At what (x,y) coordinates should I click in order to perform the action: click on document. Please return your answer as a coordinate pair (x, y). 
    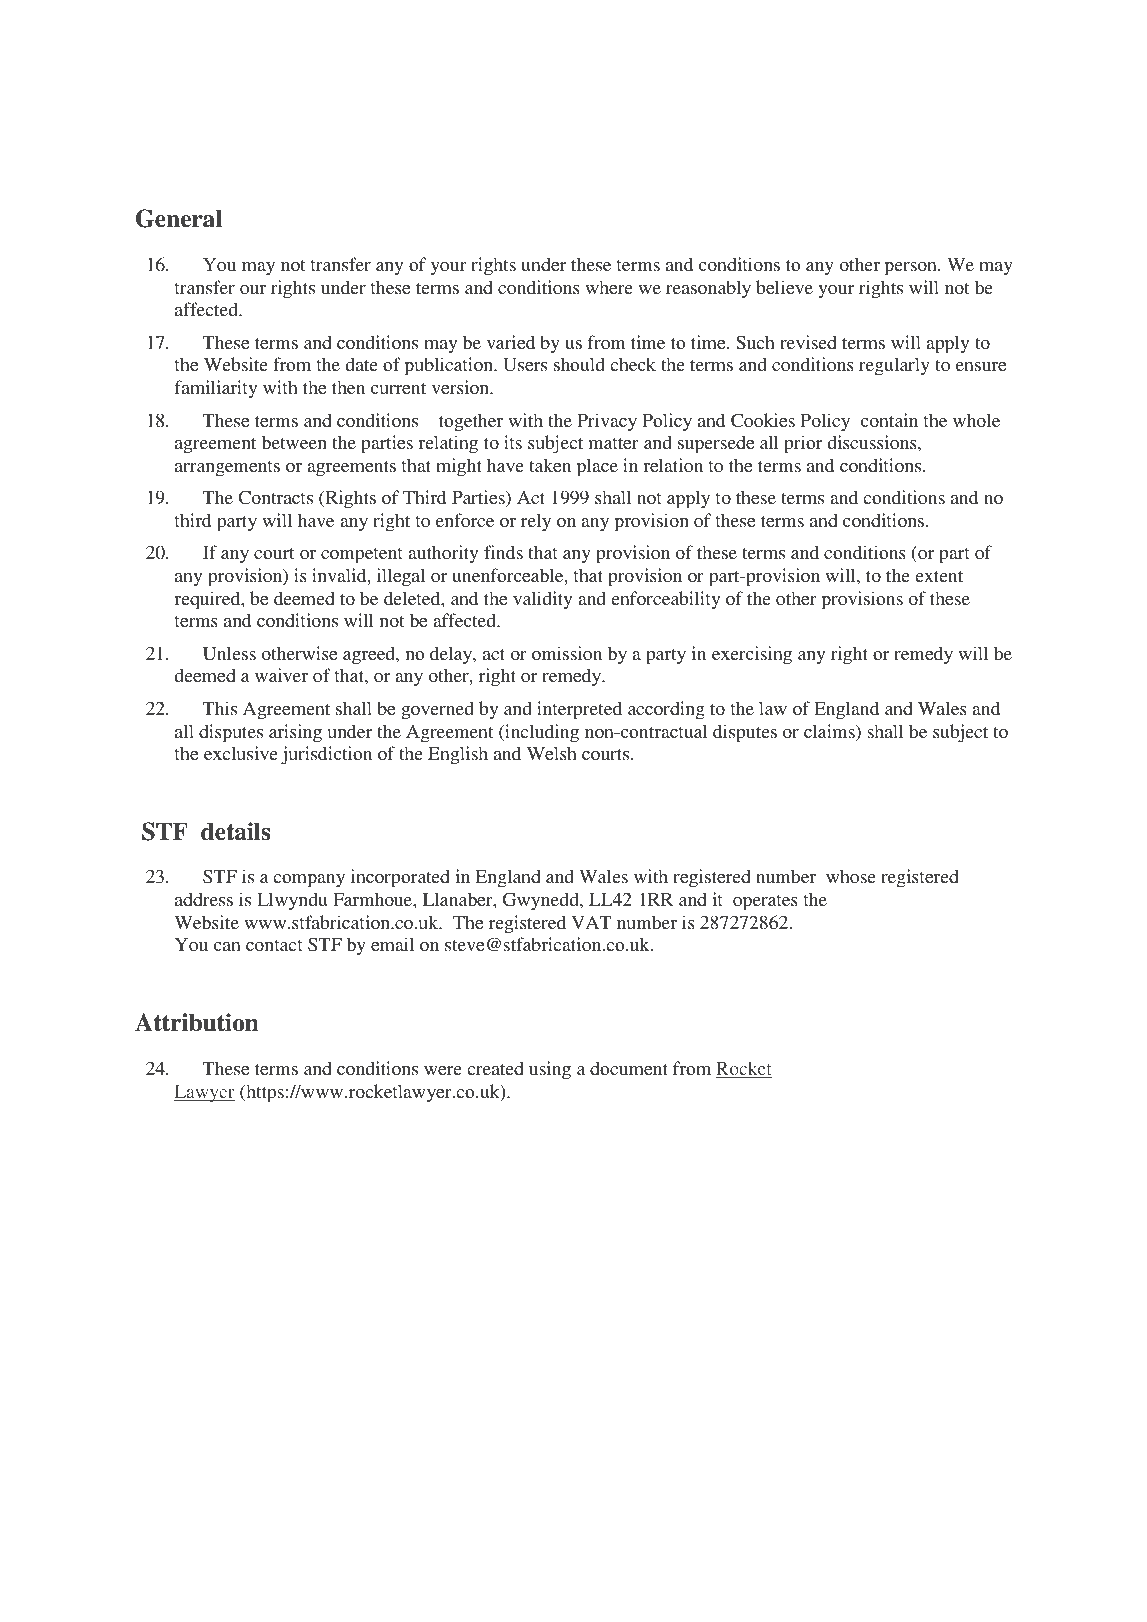
    Looking at the image, I should click on (629, 1068).
